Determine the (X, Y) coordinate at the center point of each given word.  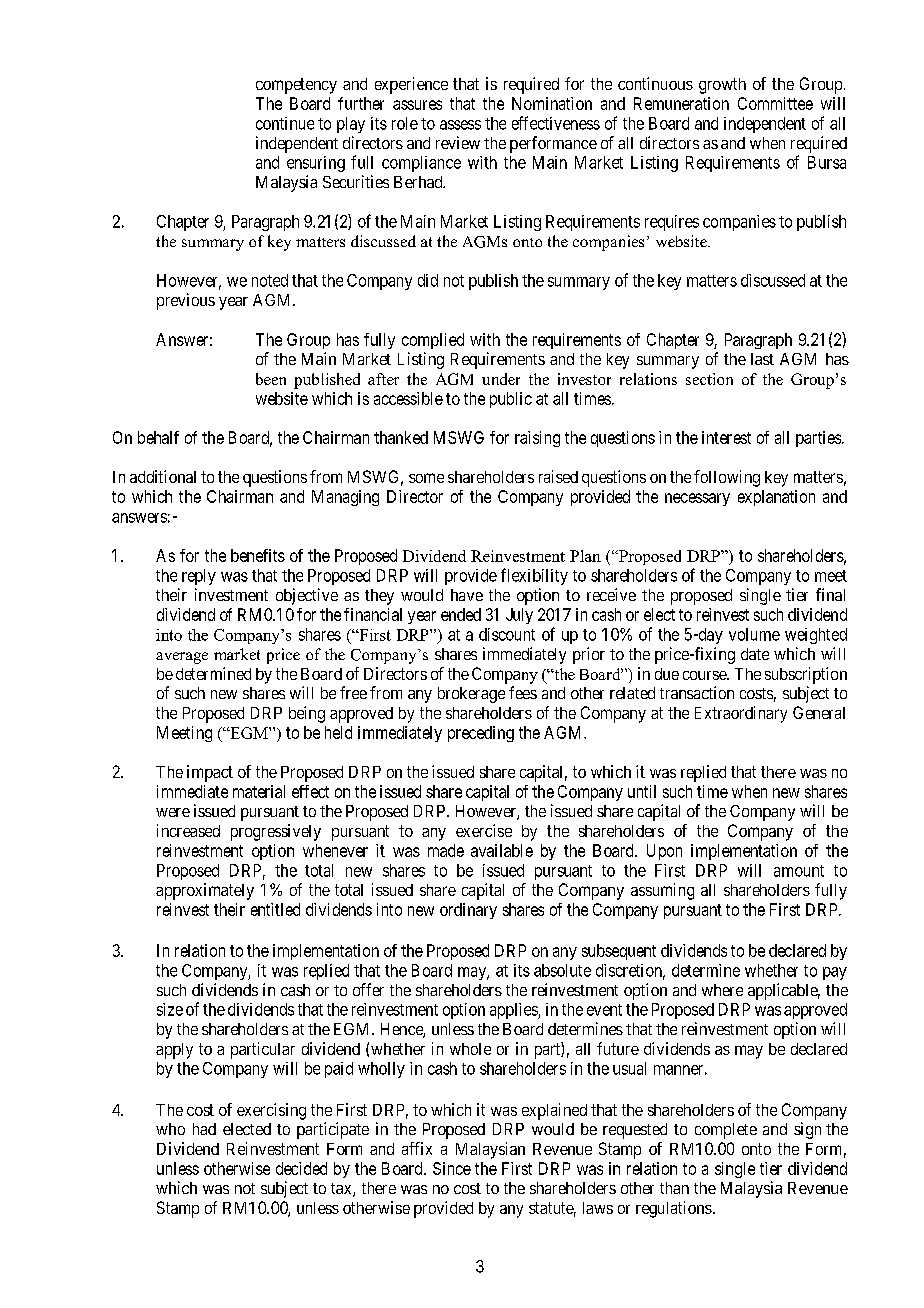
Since (452, 1168)
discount (507, 634)
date (755, 654)
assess (460, 125)
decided (301, 1168)
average (182, 658)
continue (285, 123)
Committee (775, 103)
